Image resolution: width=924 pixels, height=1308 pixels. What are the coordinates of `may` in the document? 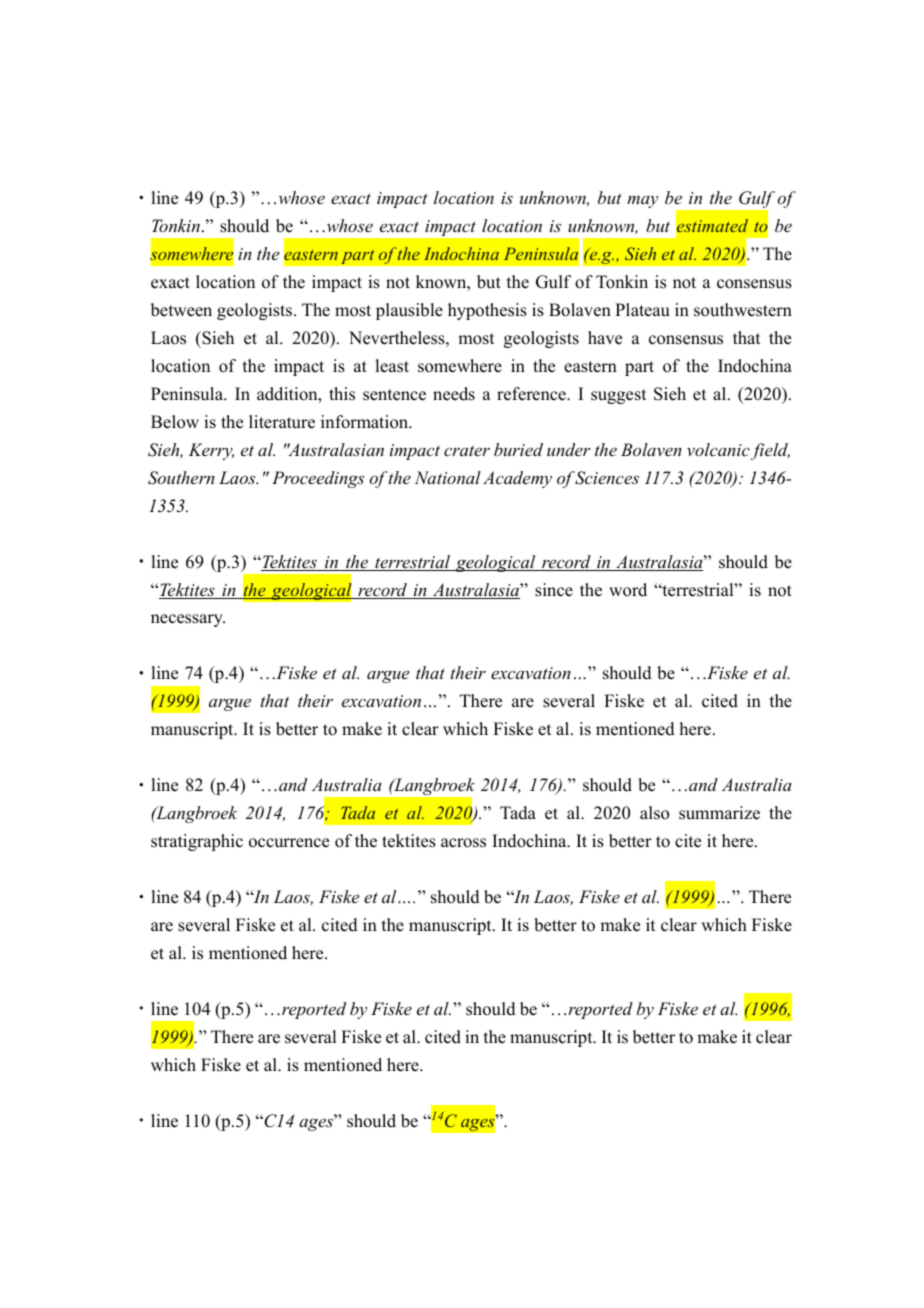 It's located at (642, 202).
